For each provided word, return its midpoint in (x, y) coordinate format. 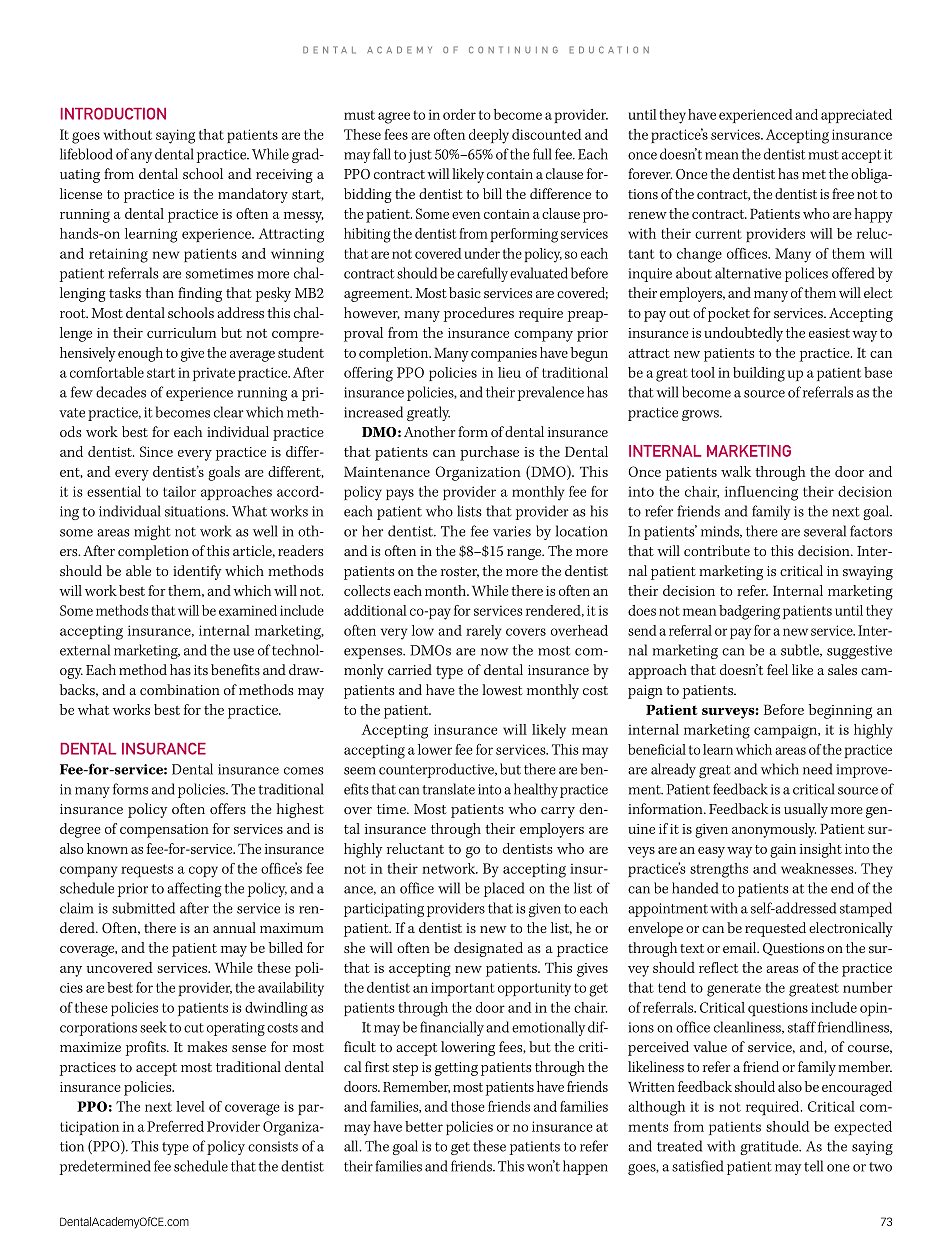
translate (448, 789)
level (190, 1106)
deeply (489, 136)
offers (228, 808)
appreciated (856, 116)
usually (806, 810)
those (468, 1106)
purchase (489, 453)
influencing (761, 493)
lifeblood (86, 154)
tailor (179, 491)
